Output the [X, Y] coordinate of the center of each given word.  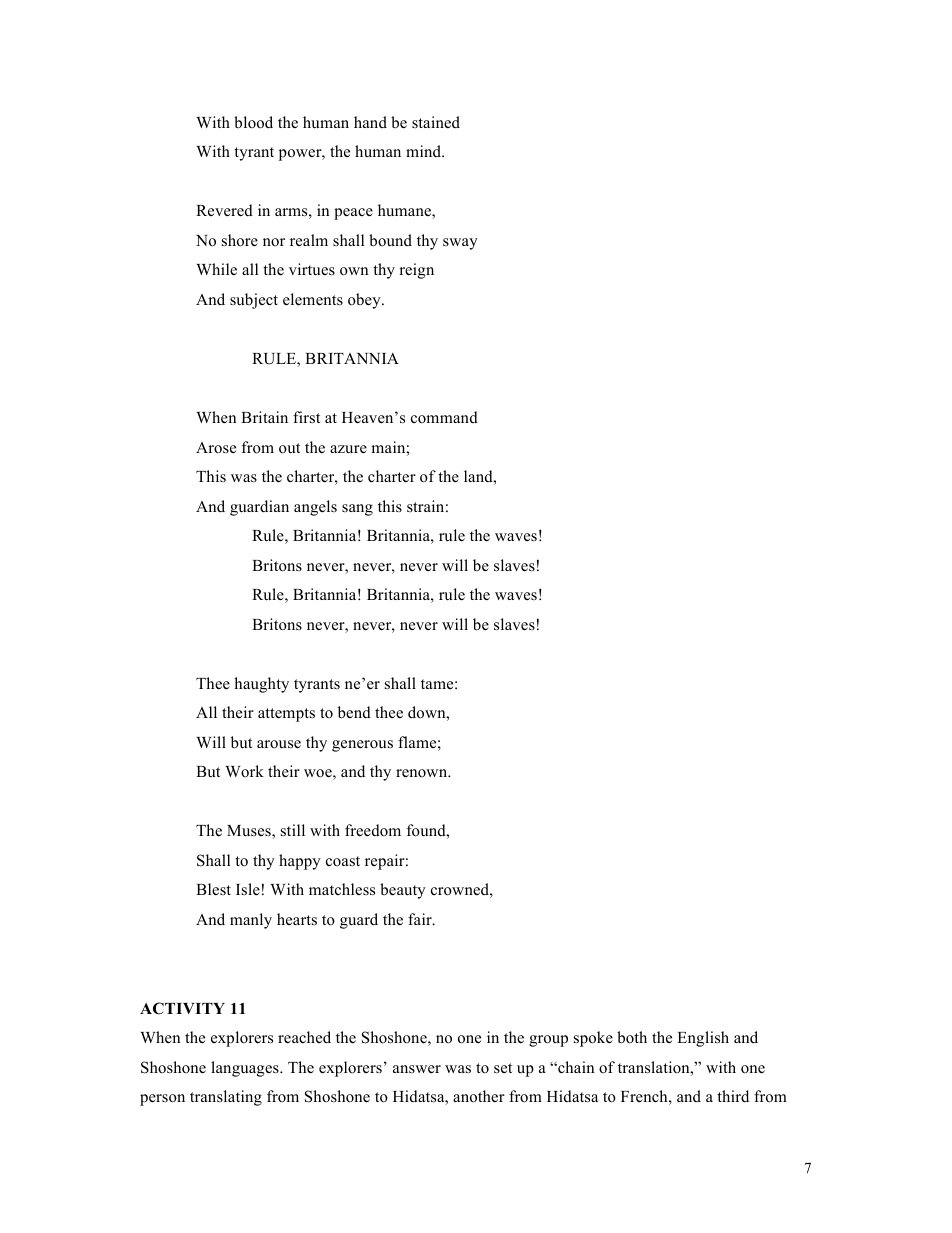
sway [460, 244]
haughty [261, 685]
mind [425, 151]
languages [246, 1069]
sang [357, 510]
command [444, 417]
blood [253, 122]
